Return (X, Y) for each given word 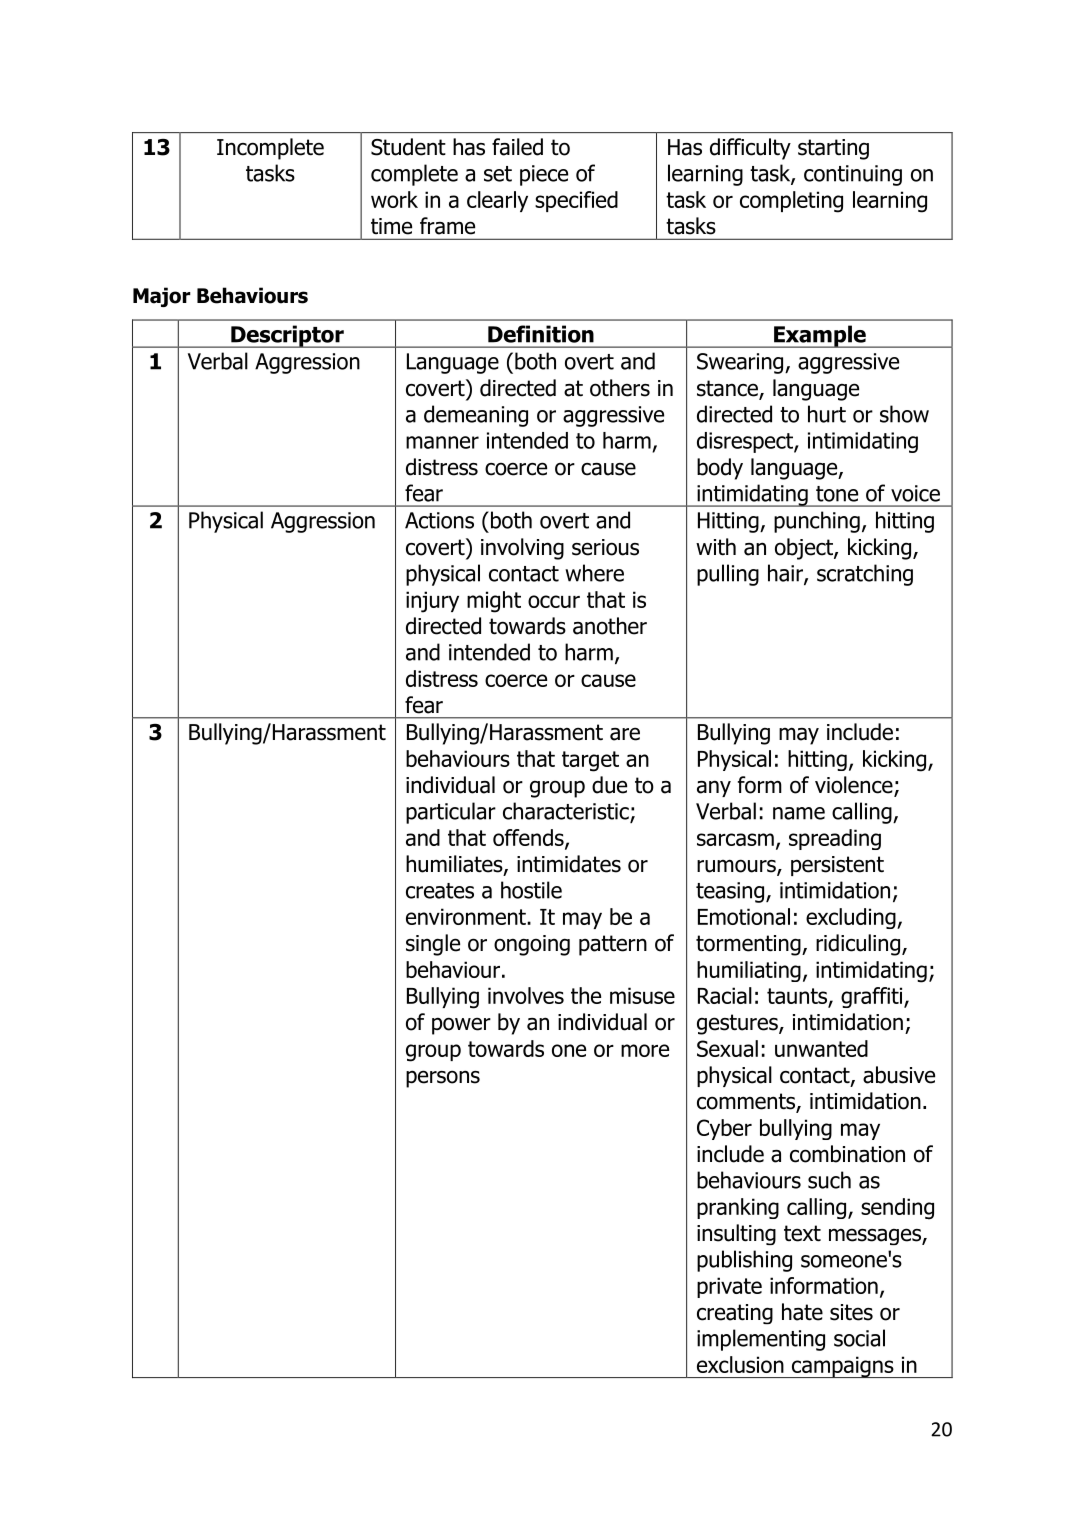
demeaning (476, 416)
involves (526, 995)
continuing (853, 175)
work (394, 199)
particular (451, 813)
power (461, 1026)
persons (443, 1079)
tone (837, 494)
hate (802, 1312)
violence (855, 786)
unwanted (821, 1048)
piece (544, 175)
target (590, 761)
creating (735, 1314)
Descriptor (287, 336)
